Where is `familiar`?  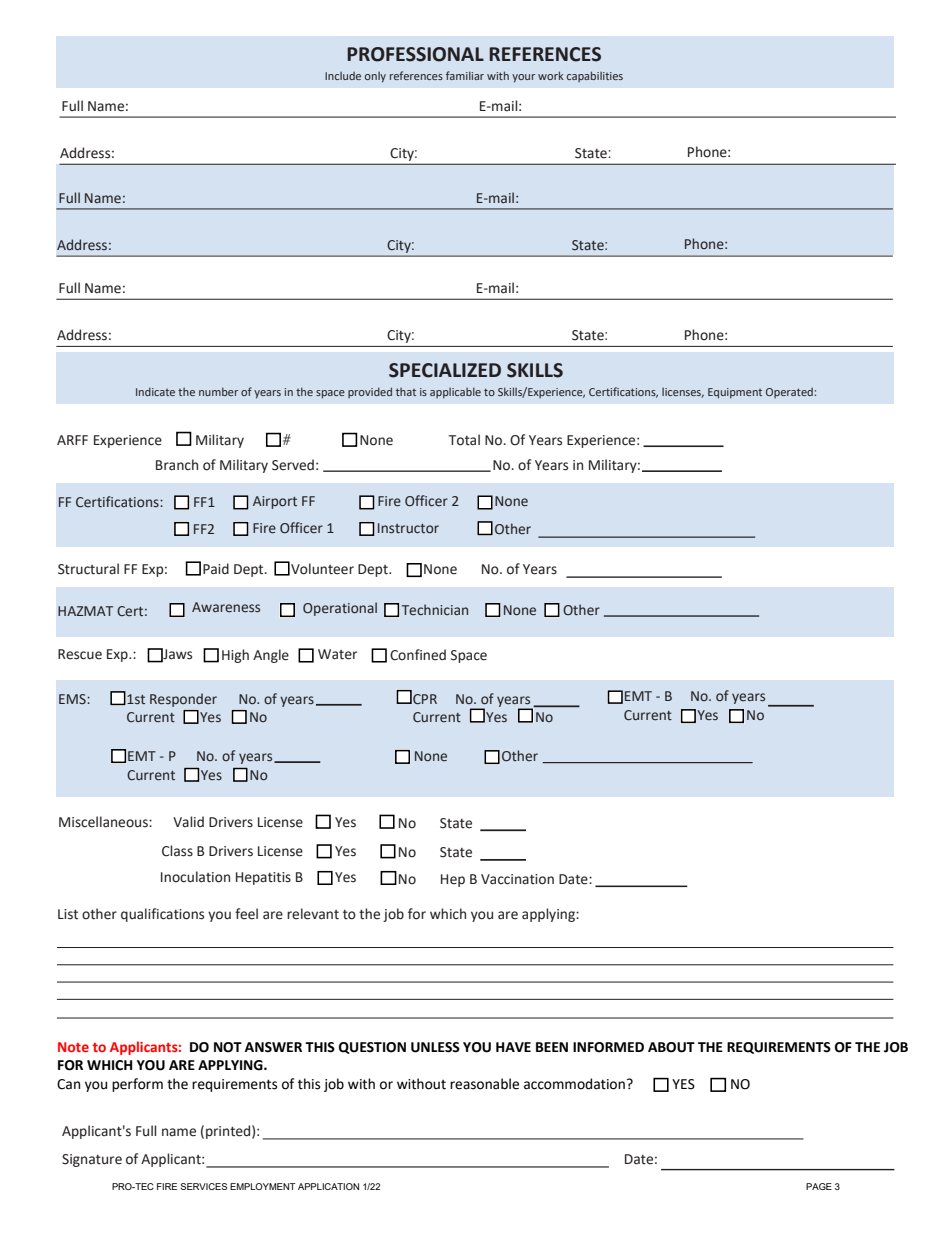
familiar is located at coordinates (465, 75).
